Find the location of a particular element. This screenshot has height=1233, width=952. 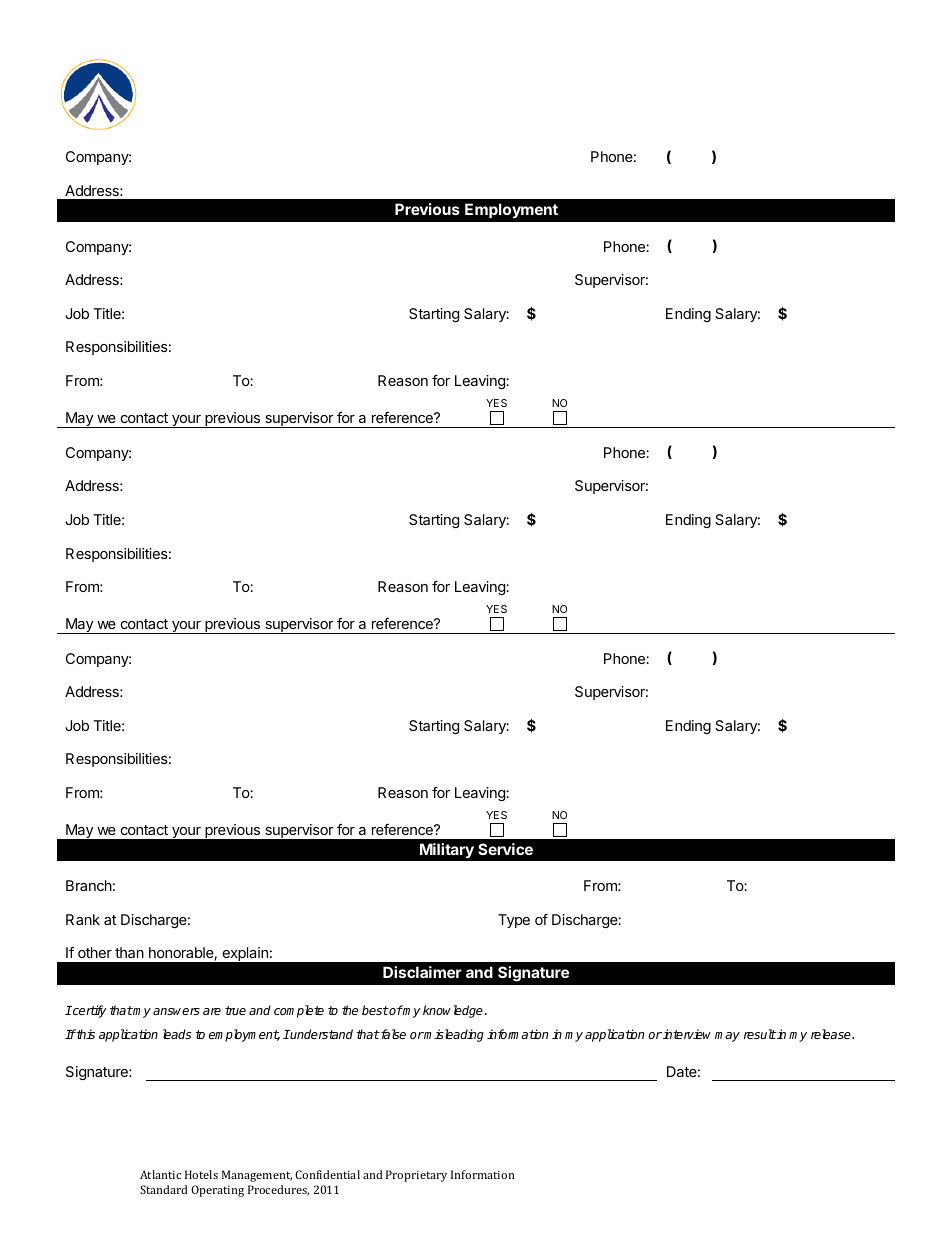

result is located at coordinates (760, 1034).
